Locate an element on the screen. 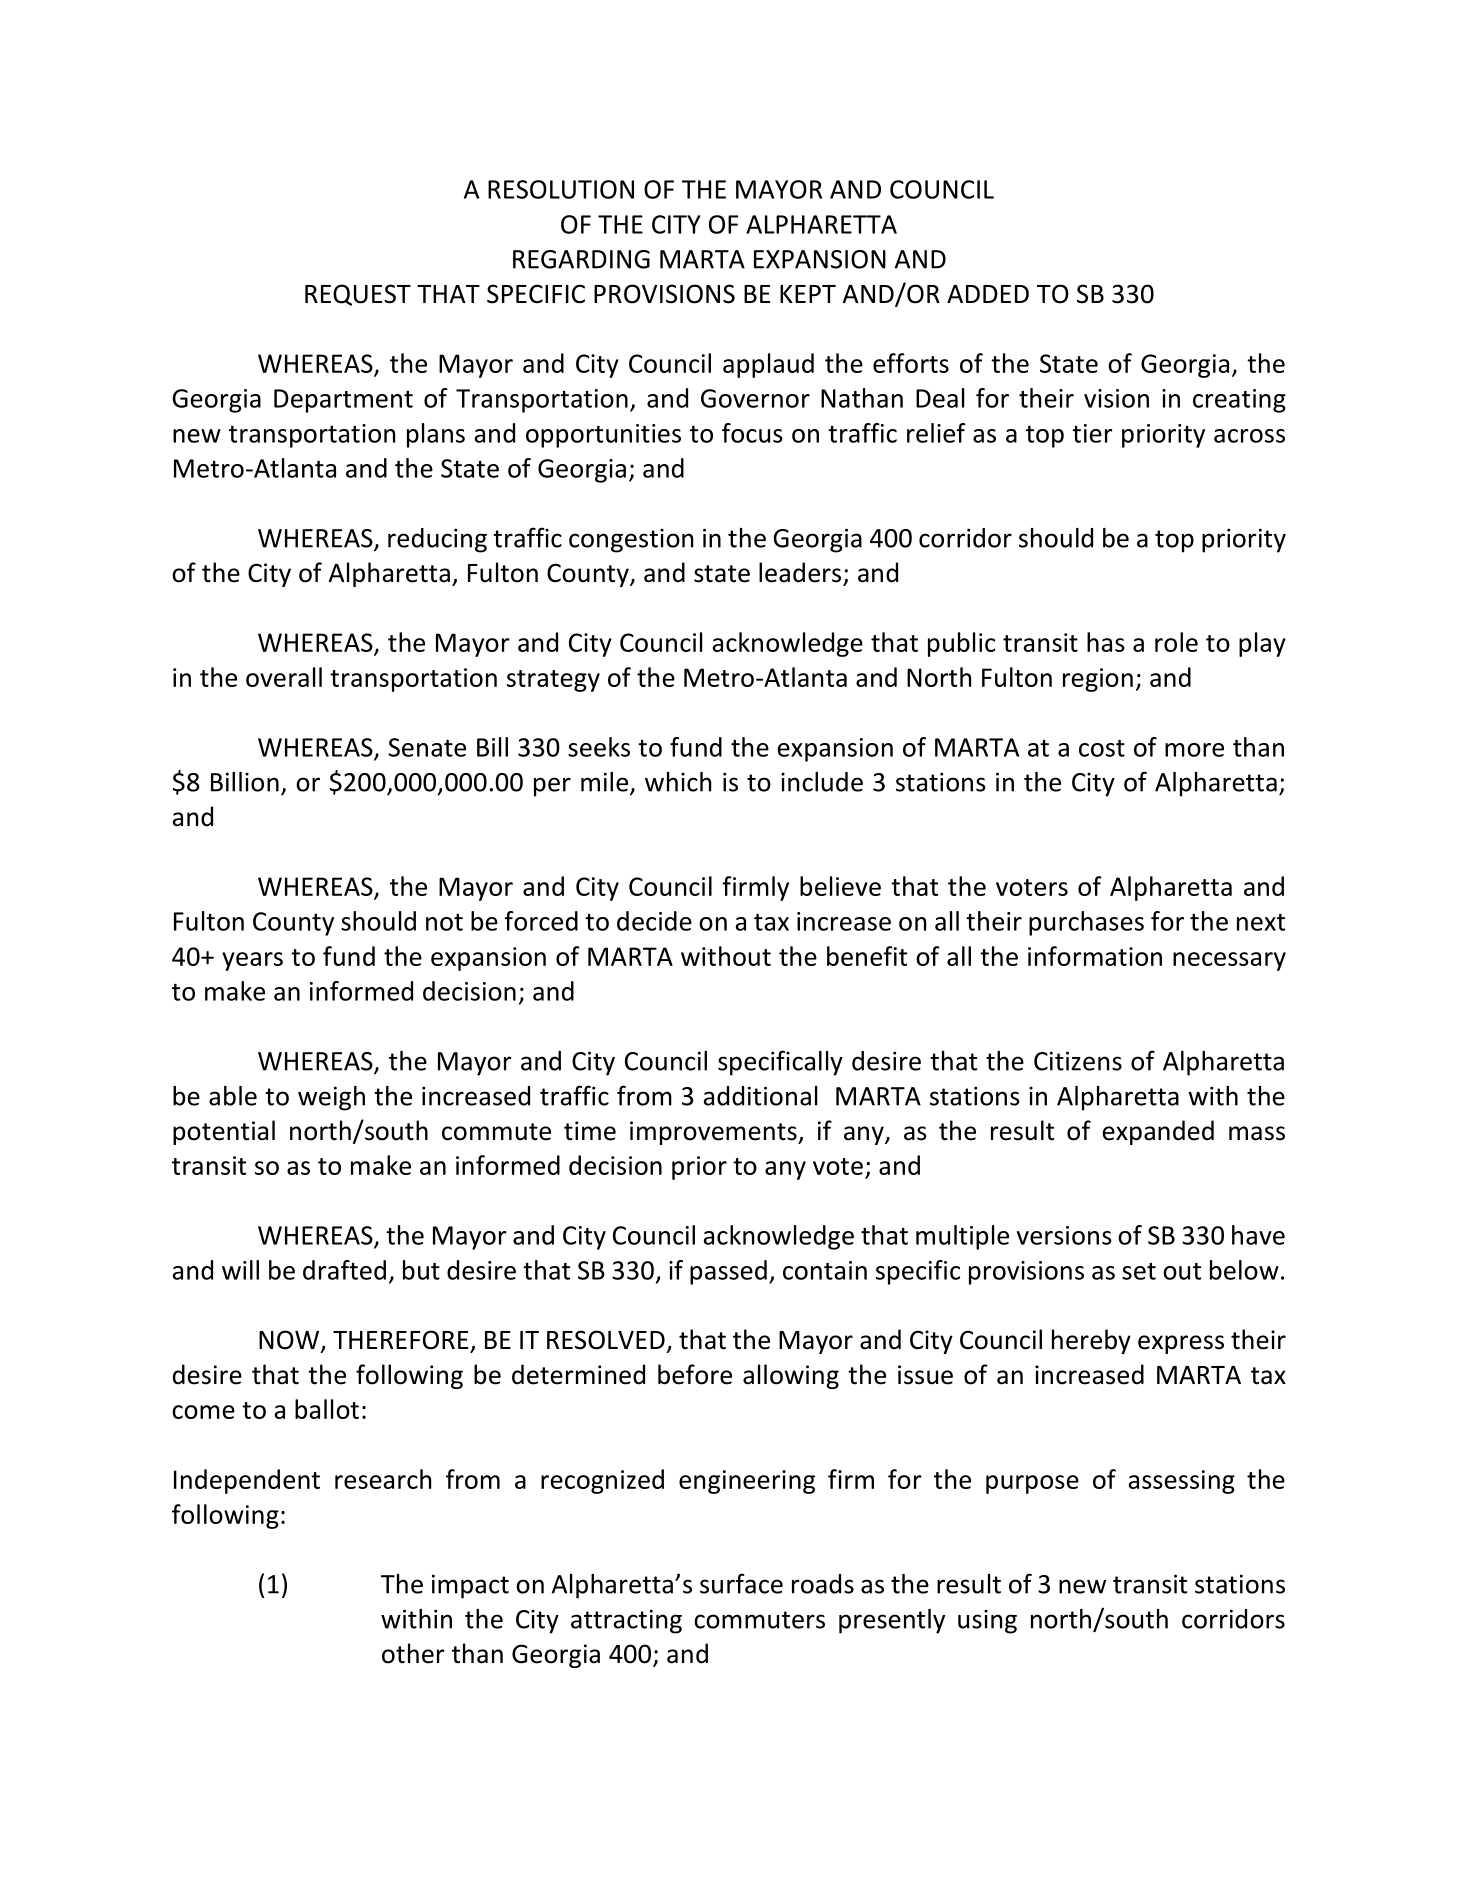  years is located at coordinates (252, 961).
